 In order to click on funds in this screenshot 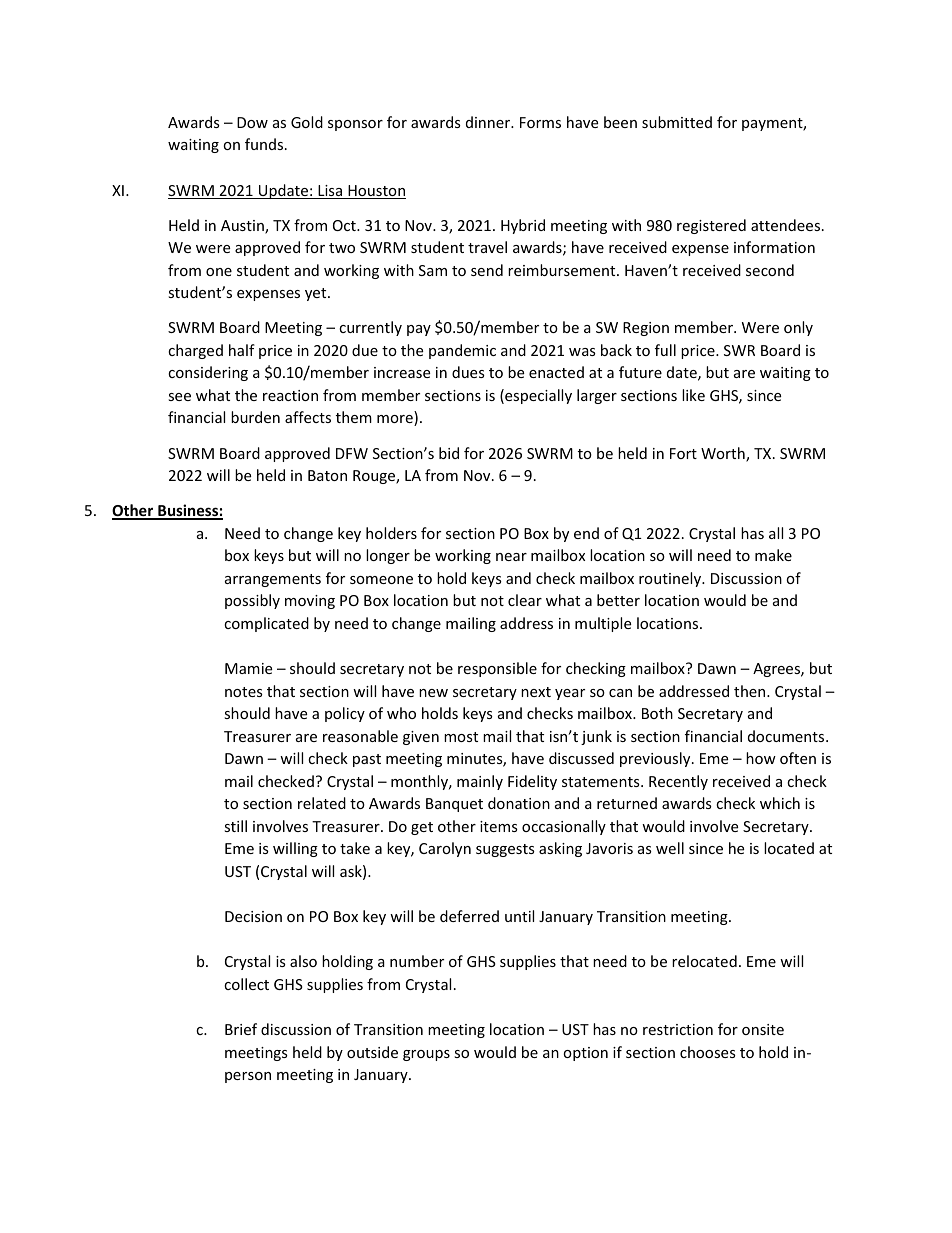, I will do `click(265, 144)`.
